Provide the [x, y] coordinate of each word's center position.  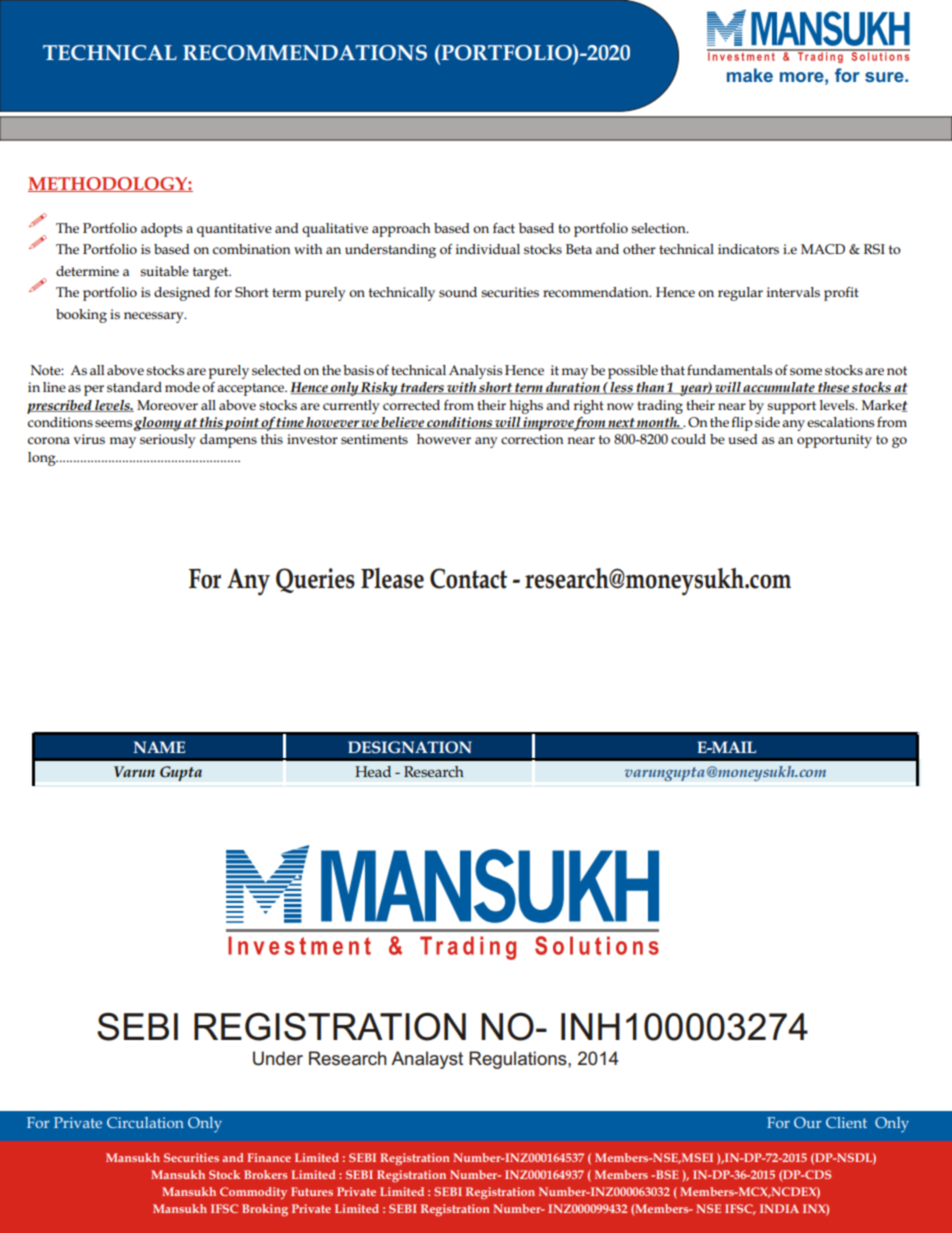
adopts [161, 230]
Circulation [145, 1122]
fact [504, 228]
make [750, 75]
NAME [159, 747]
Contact [468, 578]
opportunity [834, 441]
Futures [312, 1191]
